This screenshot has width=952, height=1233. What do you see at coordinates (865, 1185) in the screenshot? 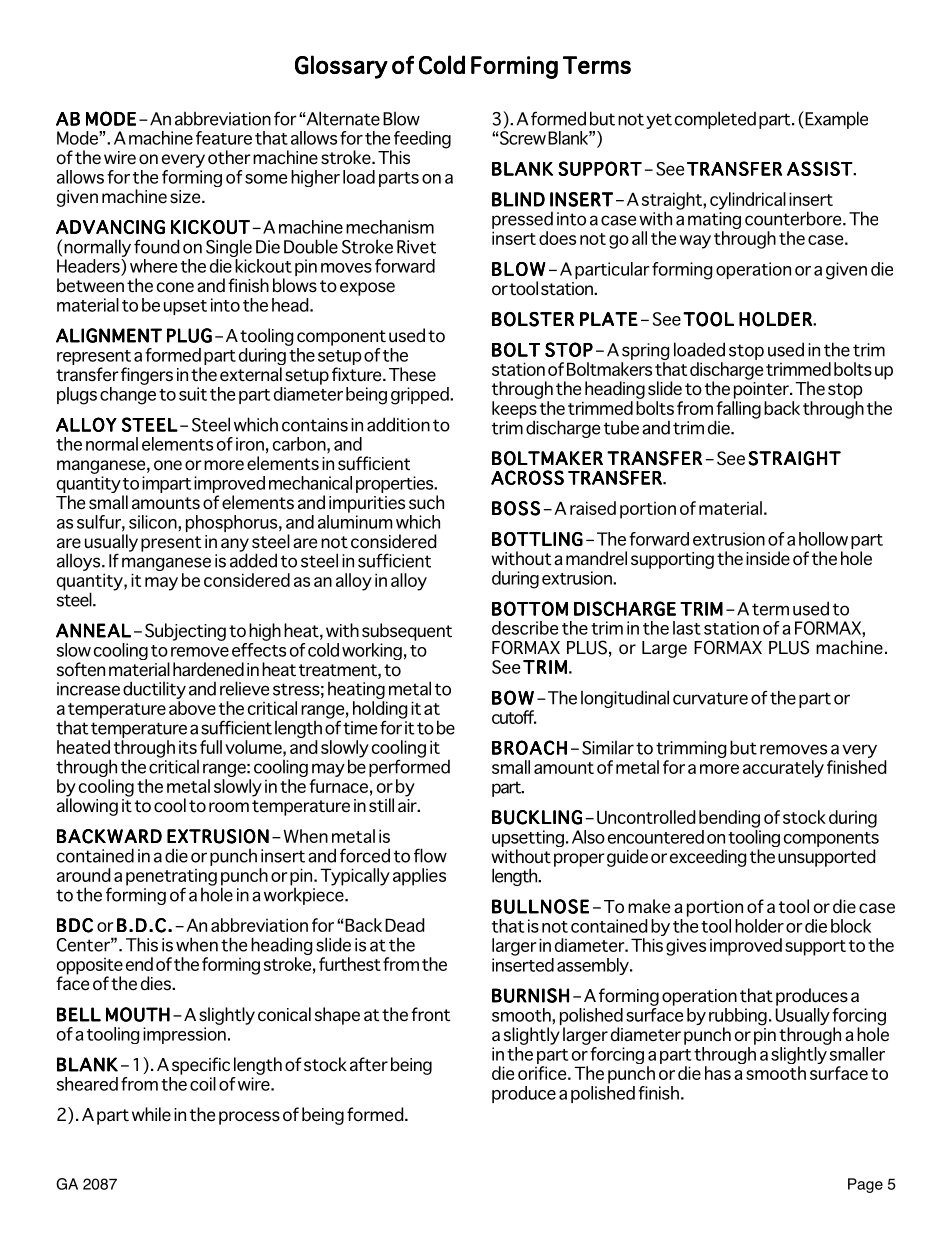
I see `Page` at bounding box center [865, 1185].
